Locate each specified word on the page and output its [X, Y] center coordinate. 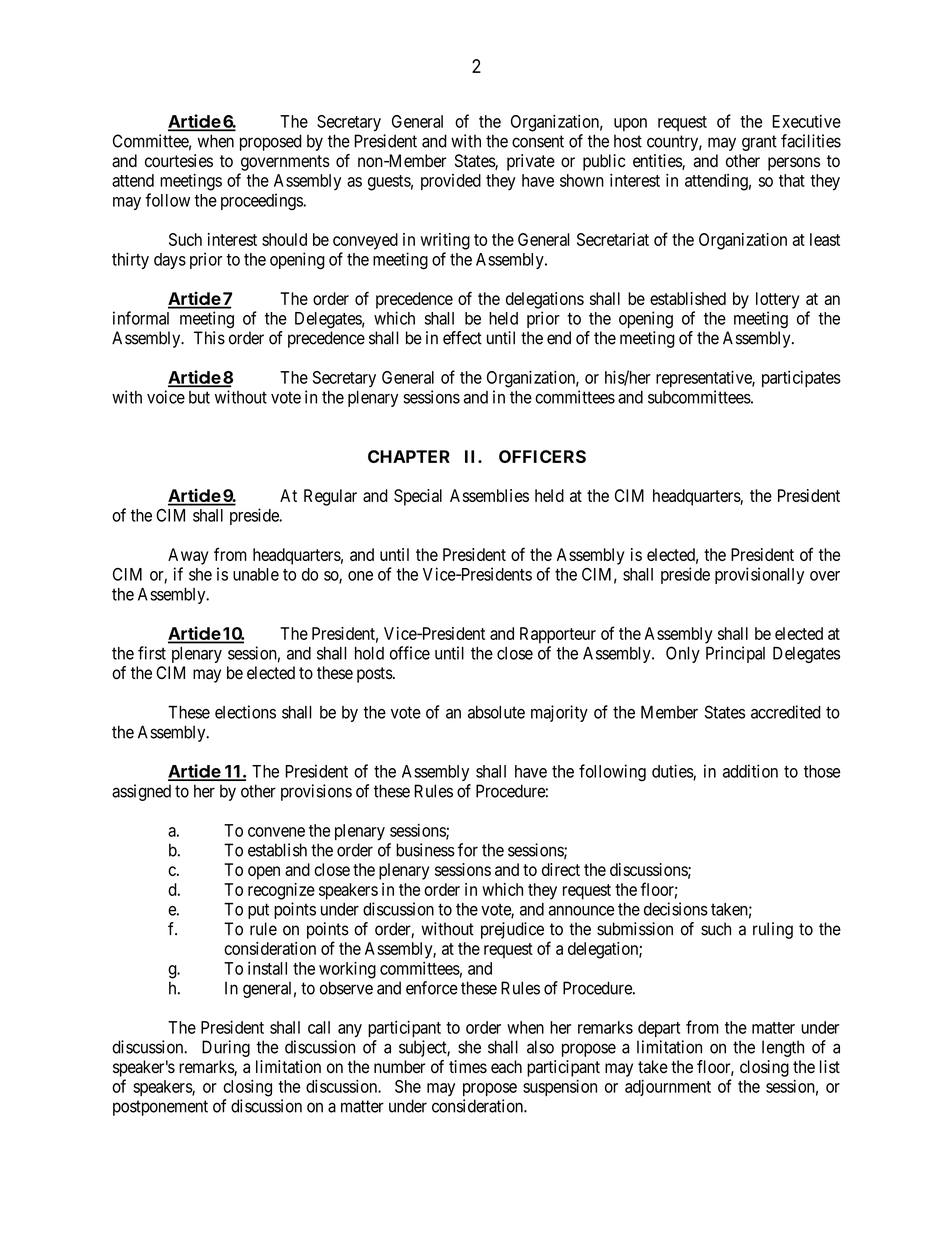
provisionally [759, 575]
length [783, 1048]
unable [256, 574]
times [468, 1067]
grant [759, 143]
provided [451, 182]
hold [369, 653]
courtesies [179, 161]
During [226, 1048]
